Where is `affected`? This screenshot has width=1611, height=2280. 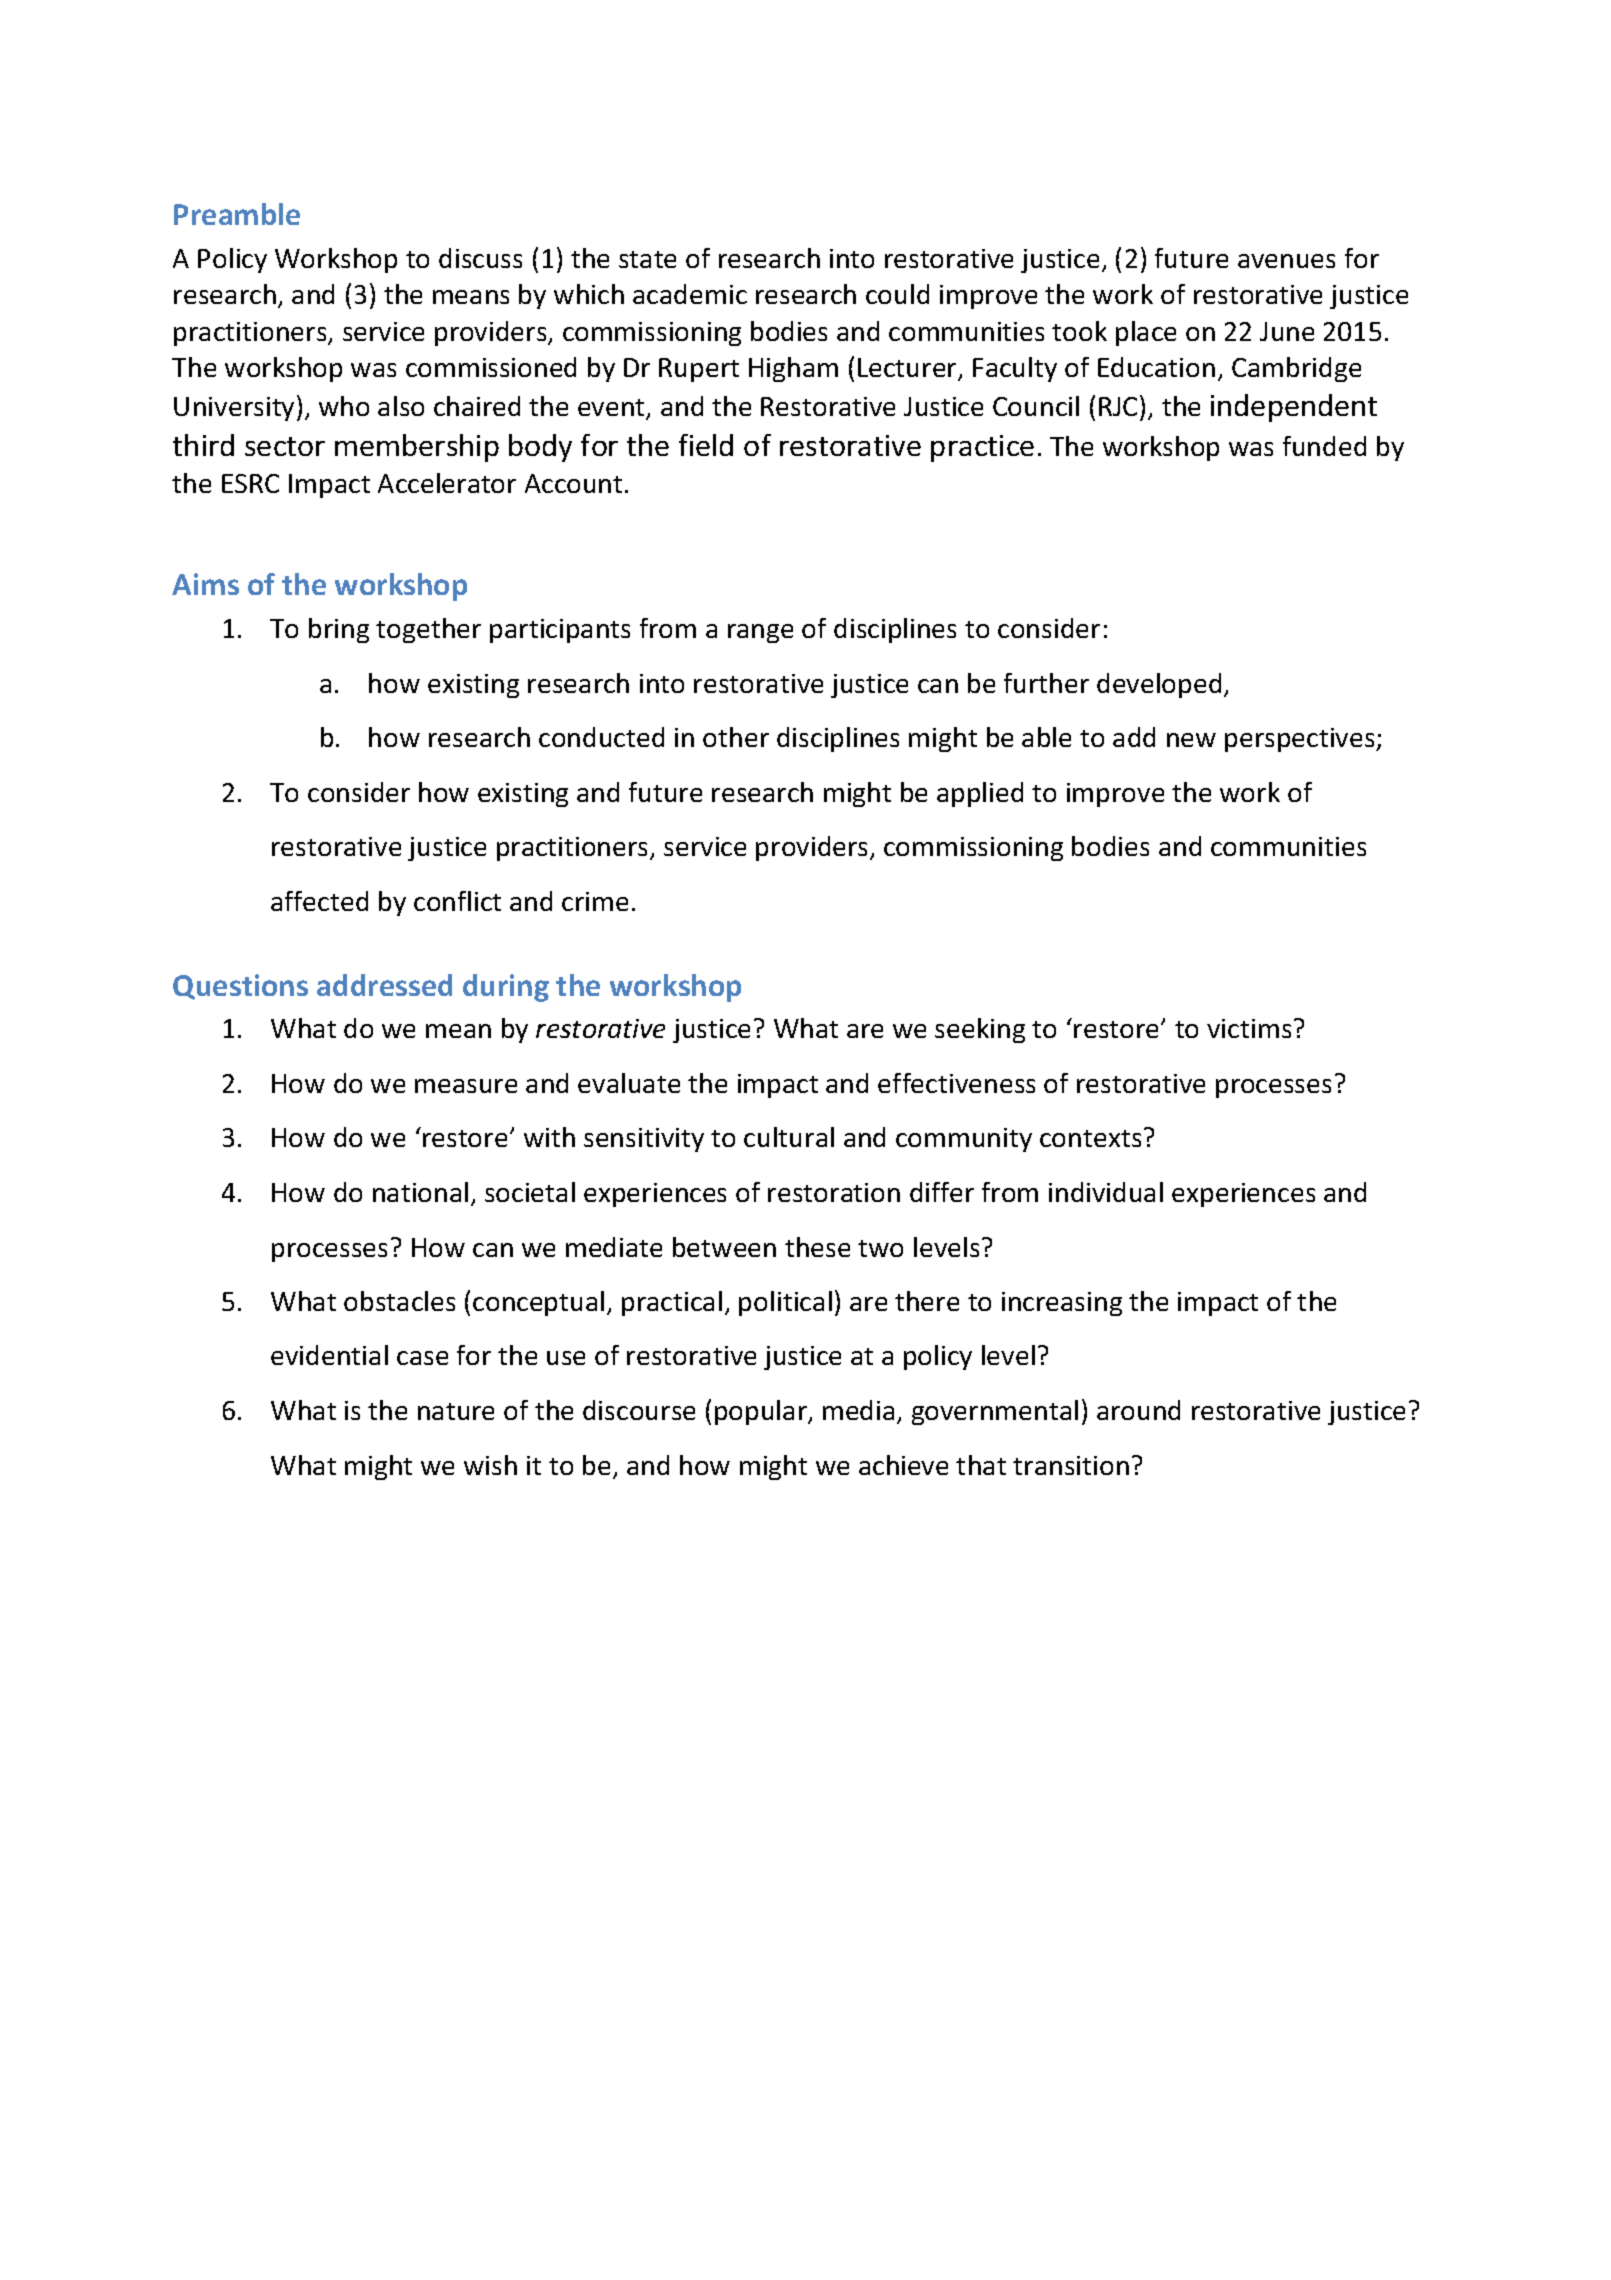
affected is located at coordinates (319, 901).
